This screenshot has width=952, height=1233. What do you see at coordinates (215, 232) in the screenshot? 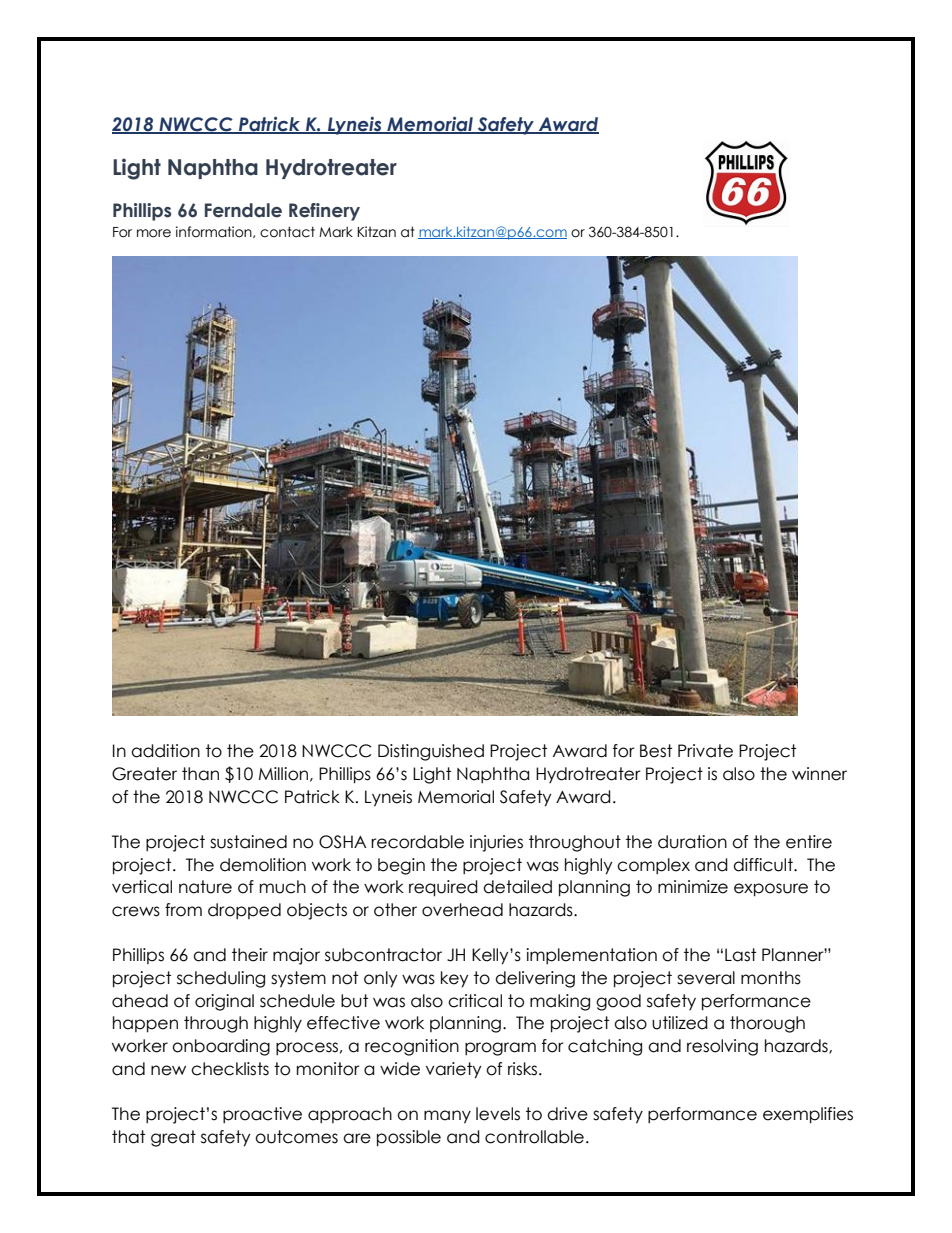
I see `information` at bounding box center [215, 232].
